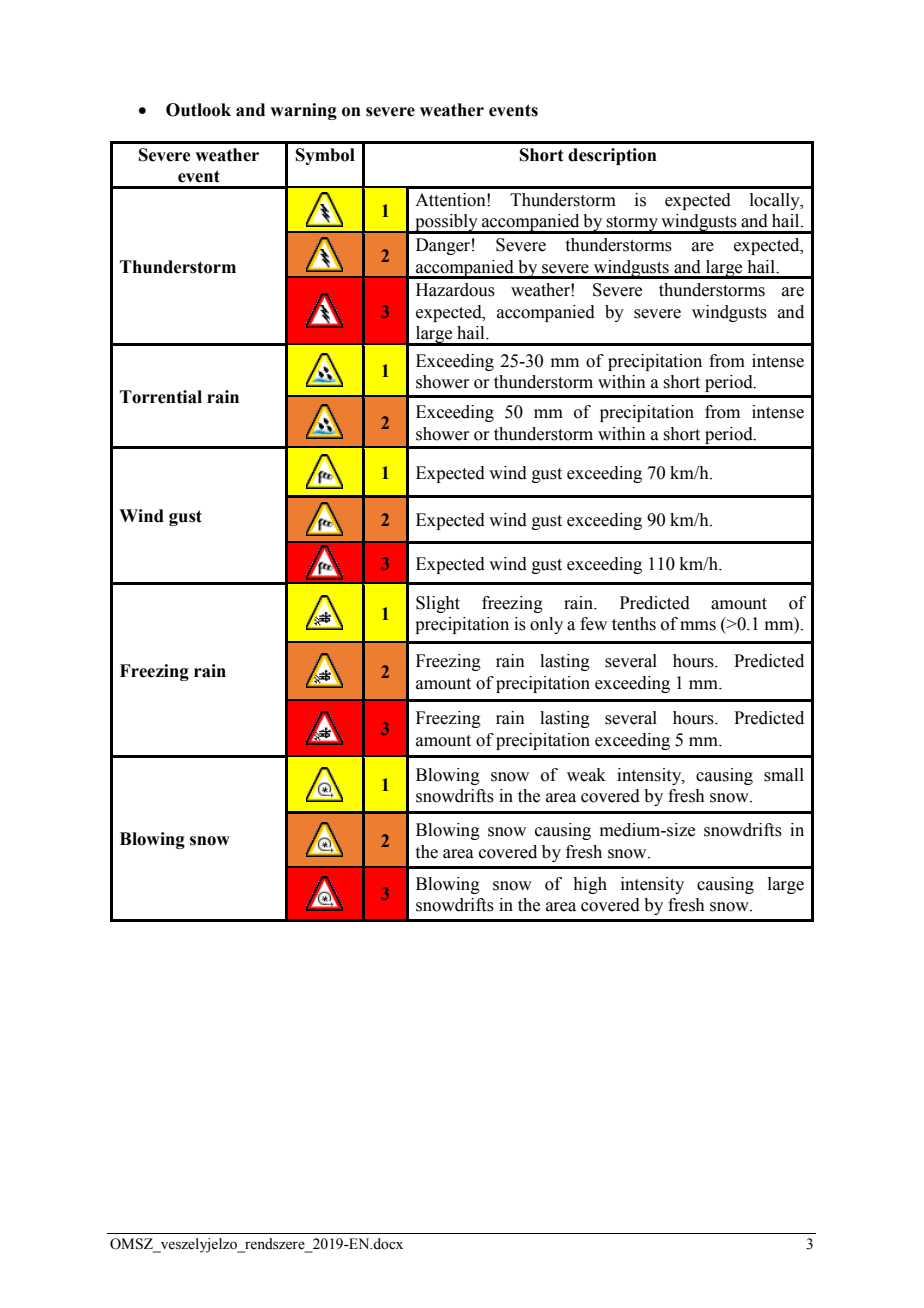 The image size is (924, 1308). I want to click on Hazardous, so click(455, 290).
